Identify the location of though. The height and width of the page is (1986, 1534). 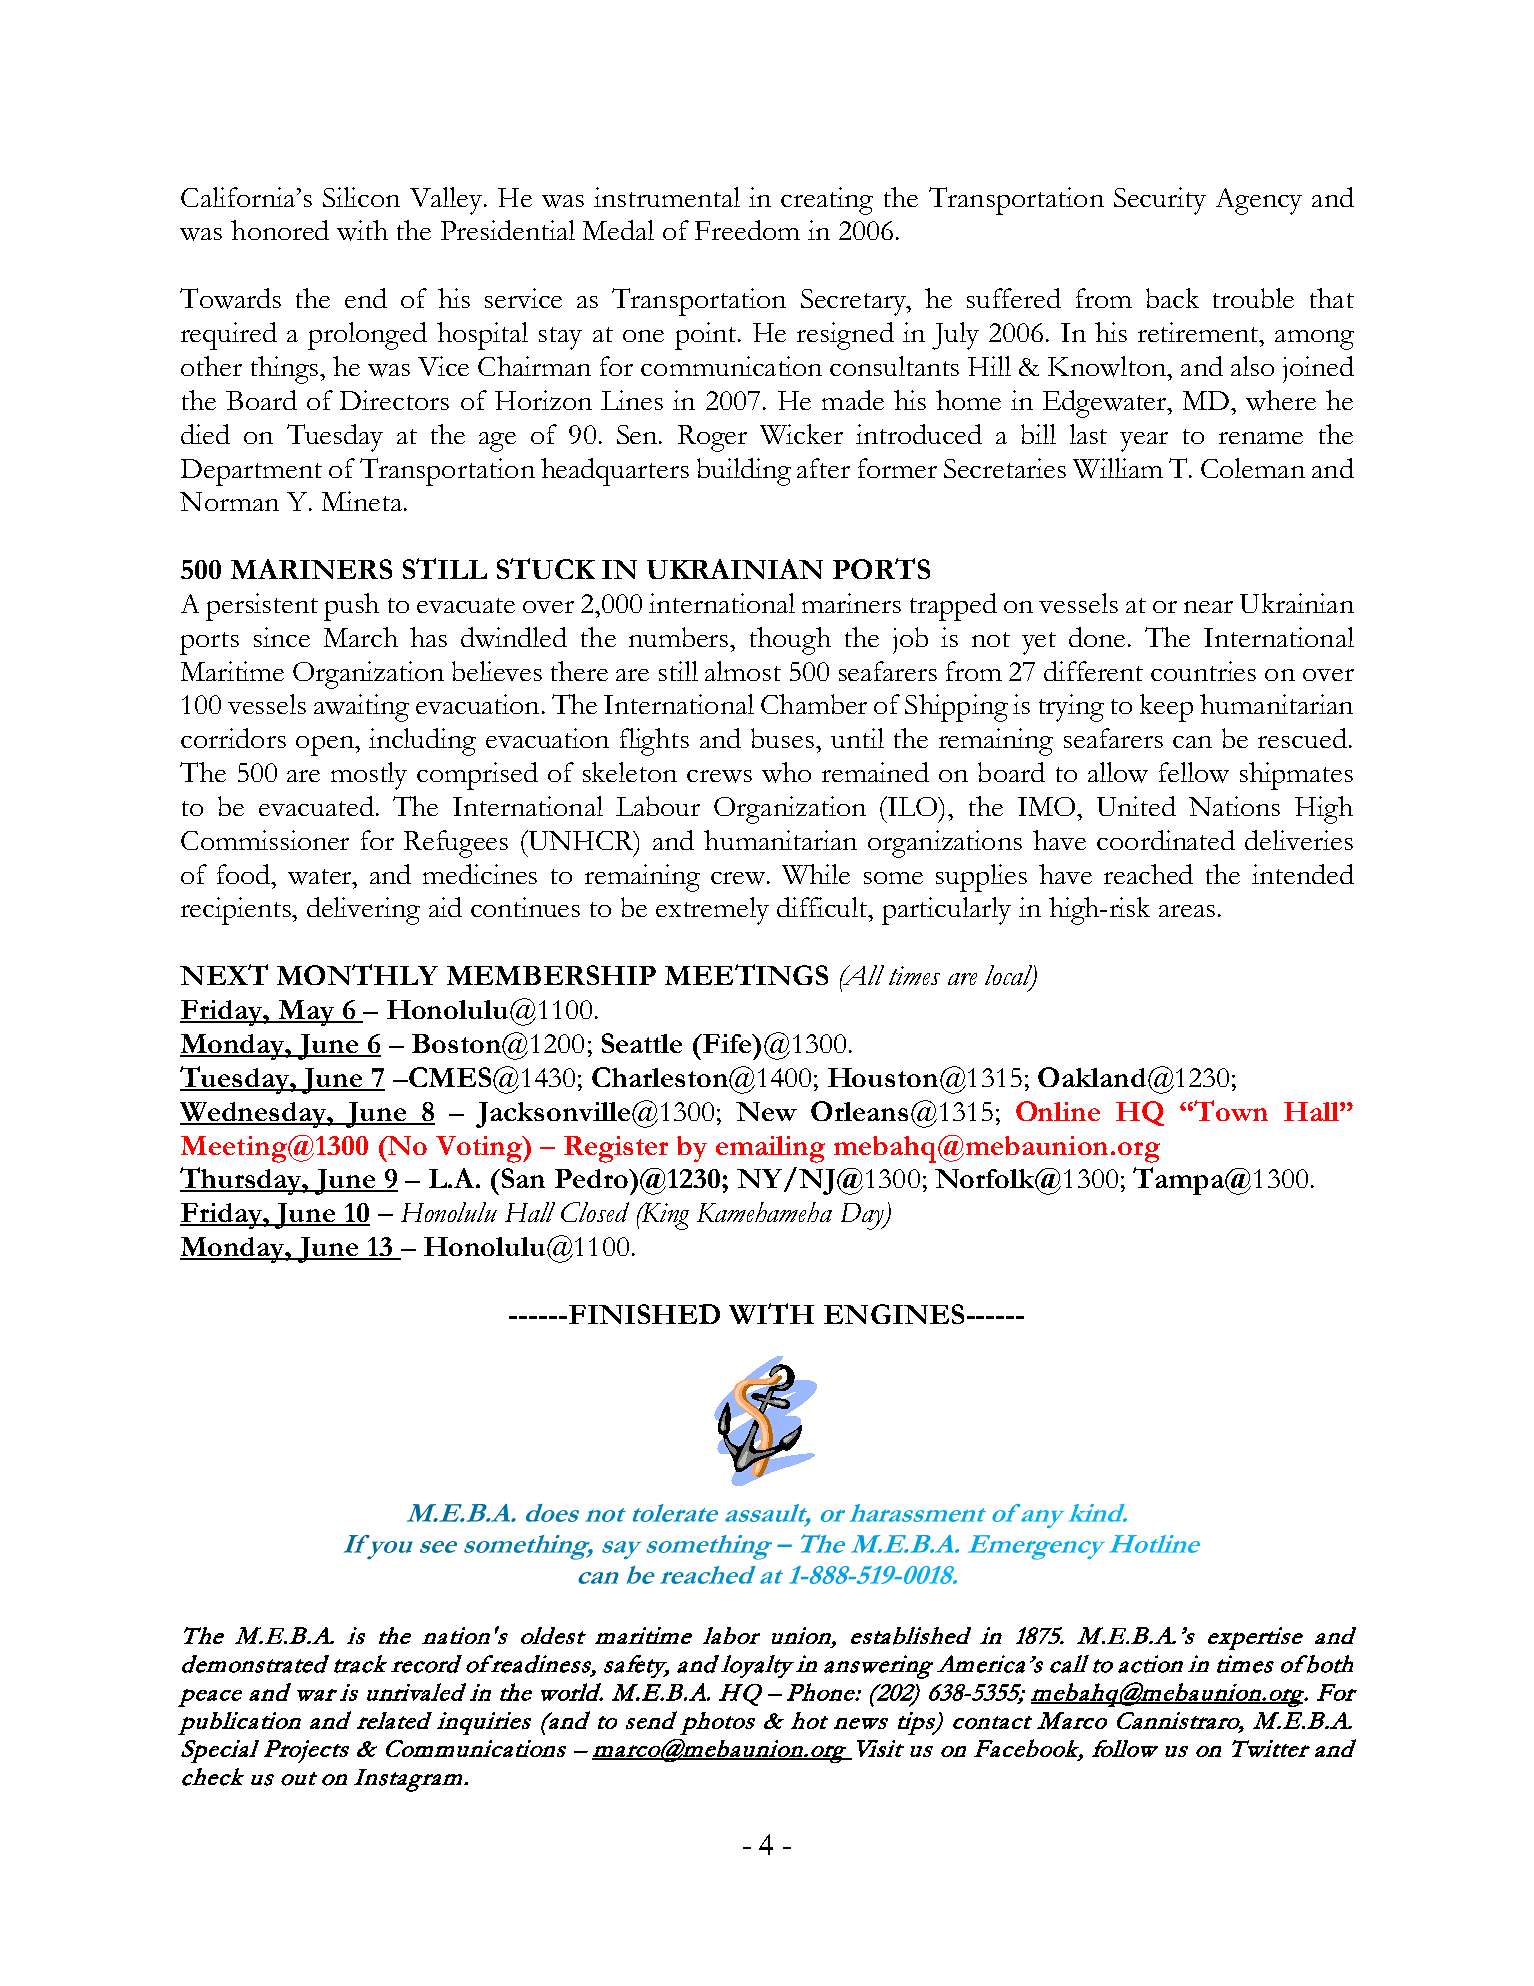
(790, 641).
